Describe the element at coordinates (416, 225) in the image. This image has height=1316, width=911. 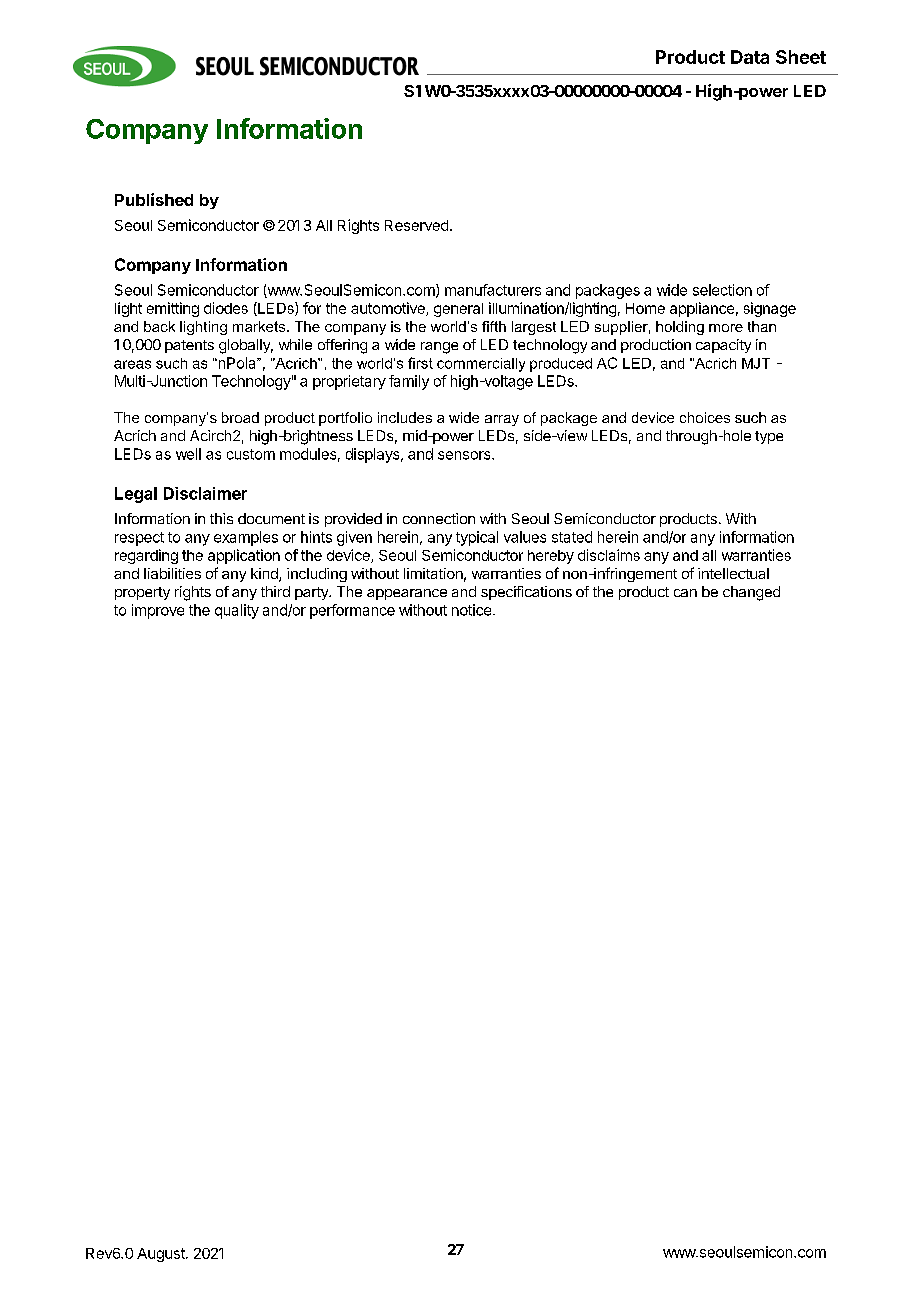
I see `Reserved` at that location.
